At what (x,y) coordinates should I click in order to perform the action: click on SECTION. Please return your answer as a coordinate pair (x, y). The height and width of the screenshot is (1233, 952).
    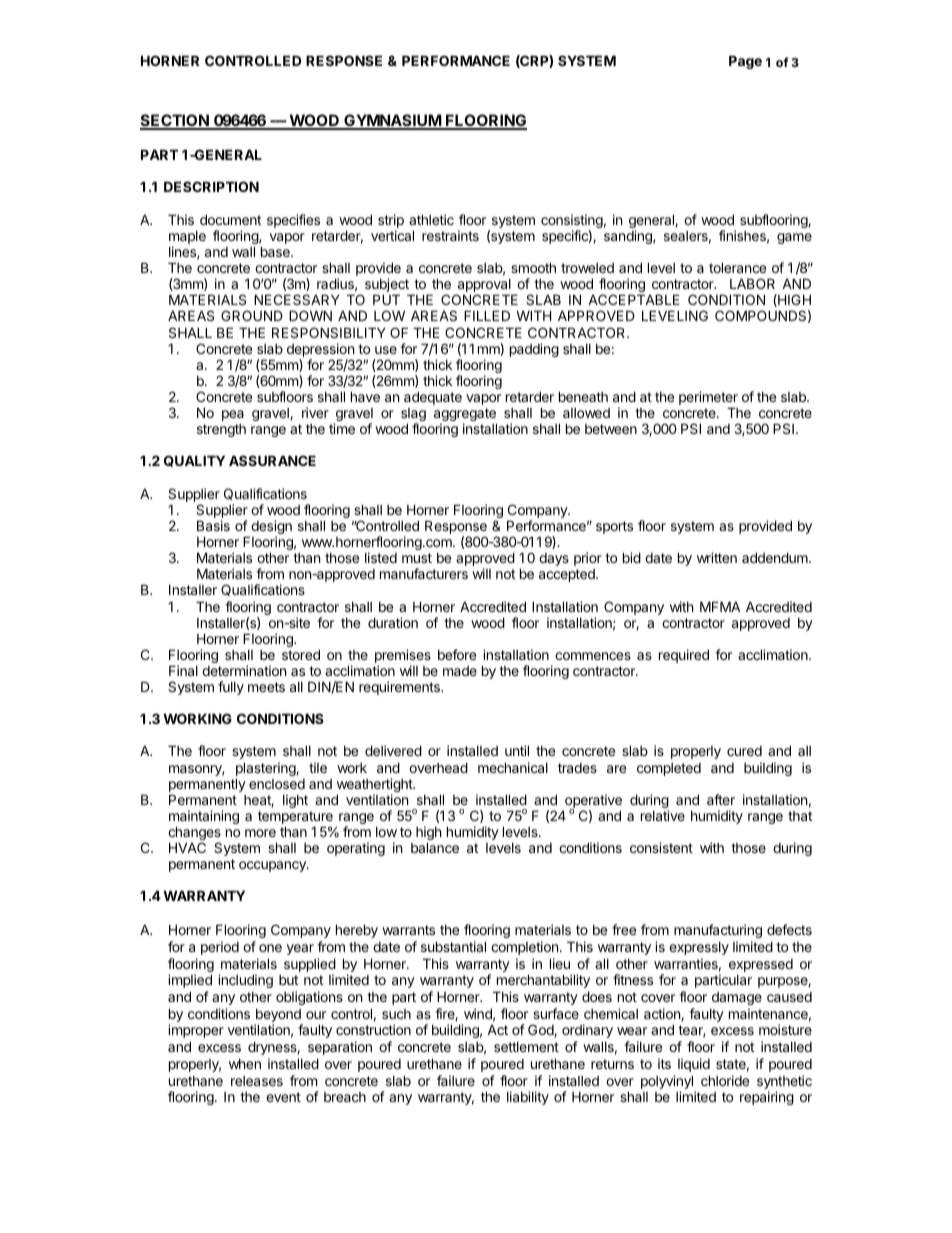
    Looking at the image, I should click on (175, 121).
